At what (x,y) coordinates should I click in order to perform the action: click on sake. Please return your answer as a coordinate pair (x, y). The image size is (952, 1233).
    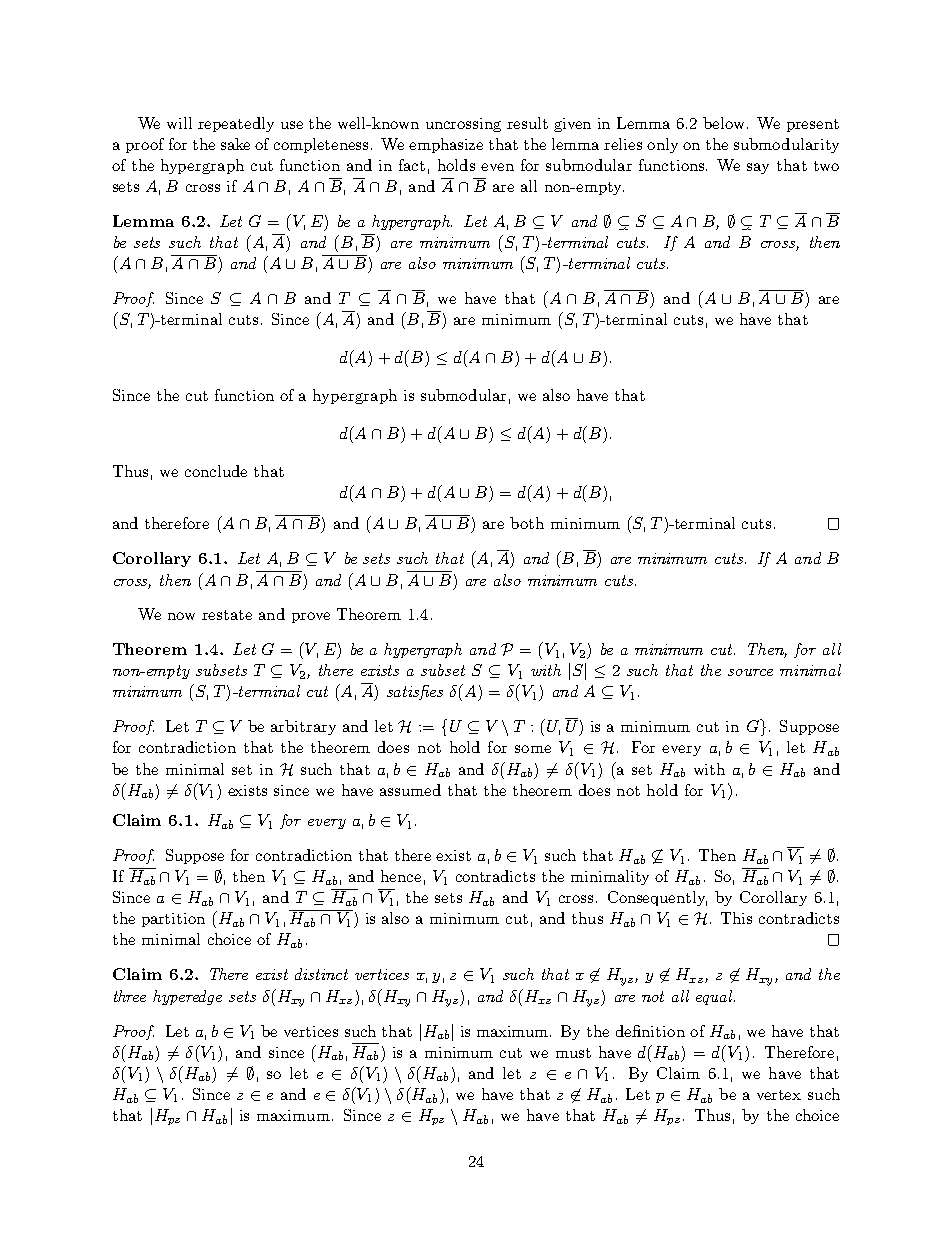
    Looking at the image, I should click on (235, 144).
